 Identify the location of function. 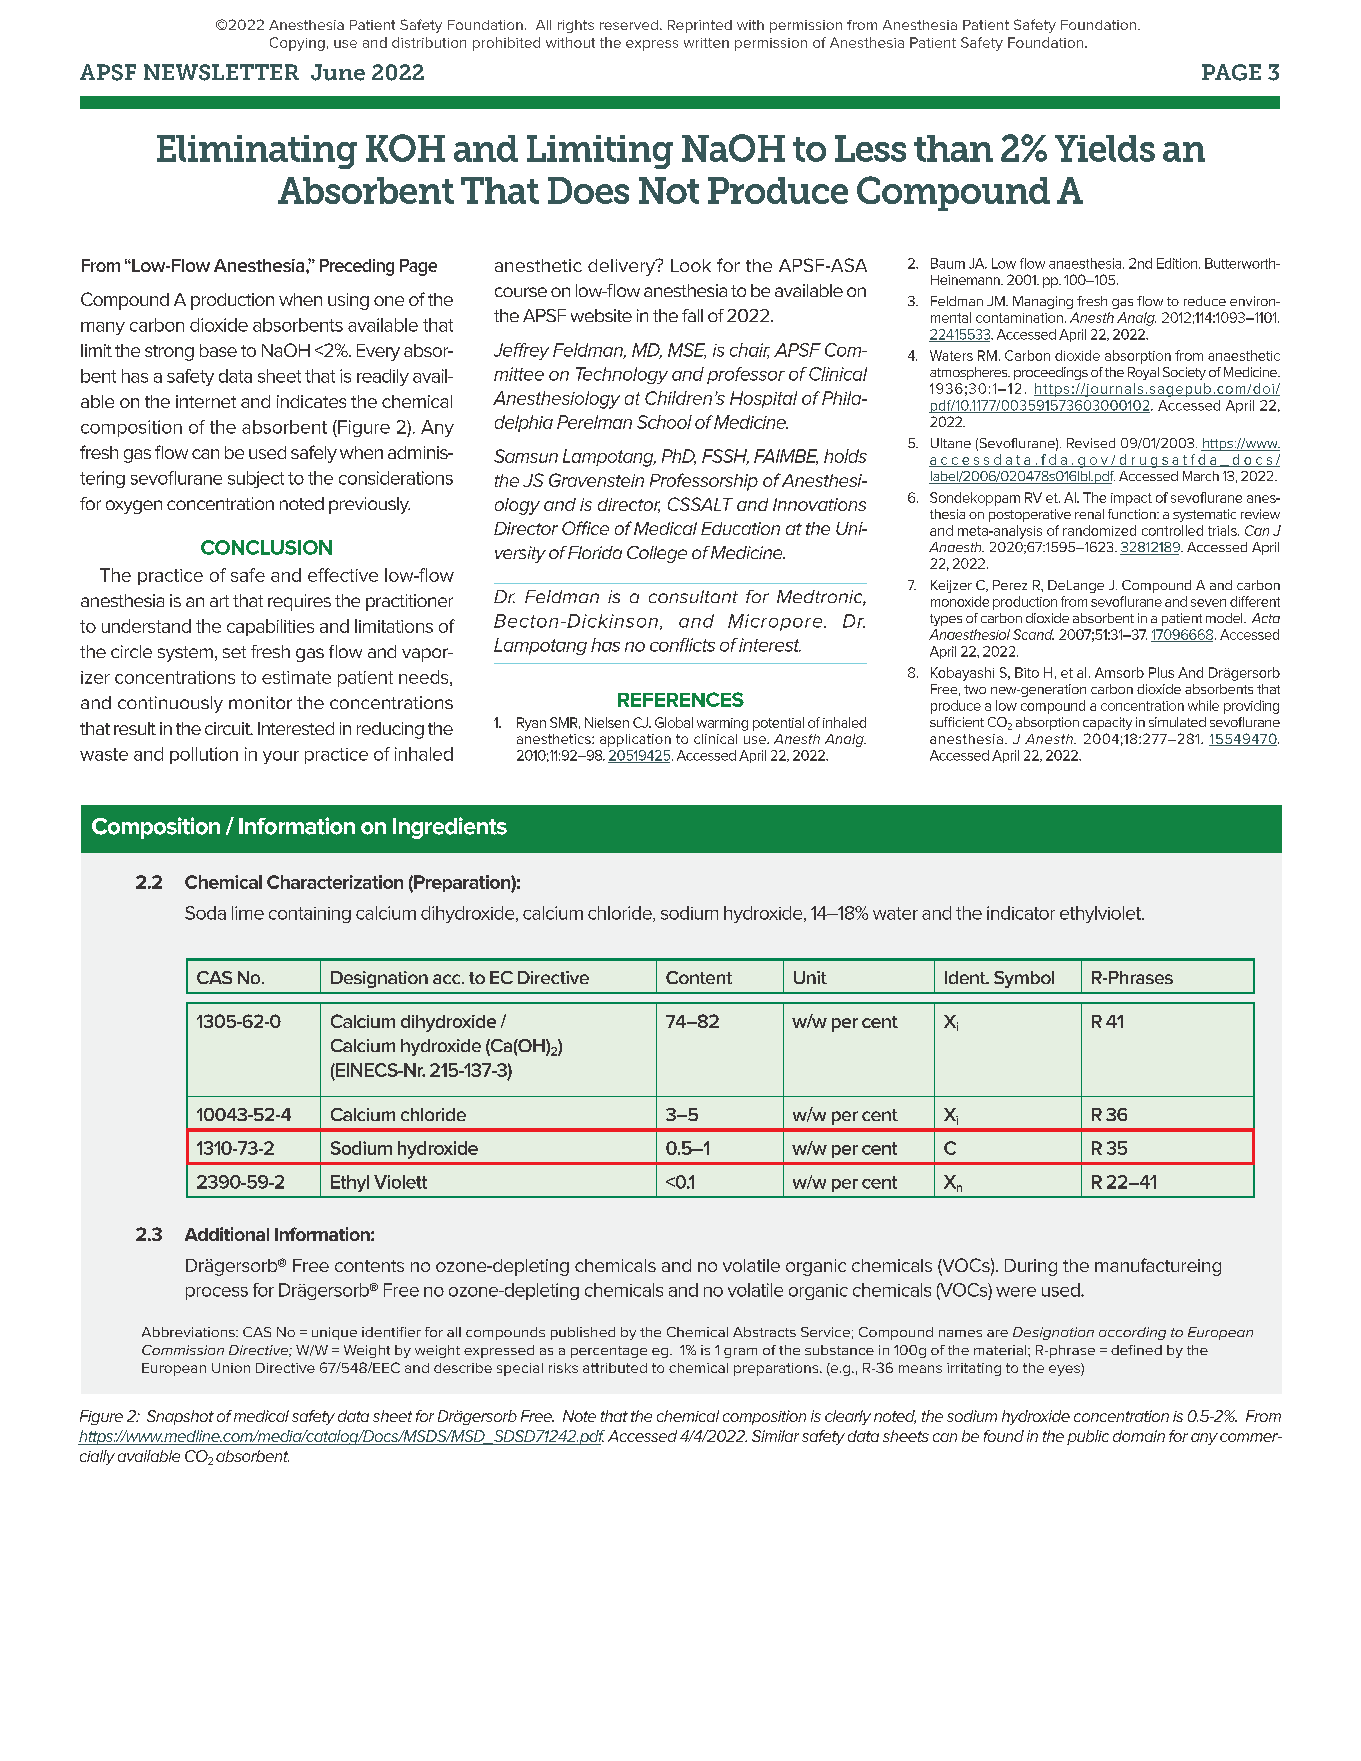
(1133, 514).
